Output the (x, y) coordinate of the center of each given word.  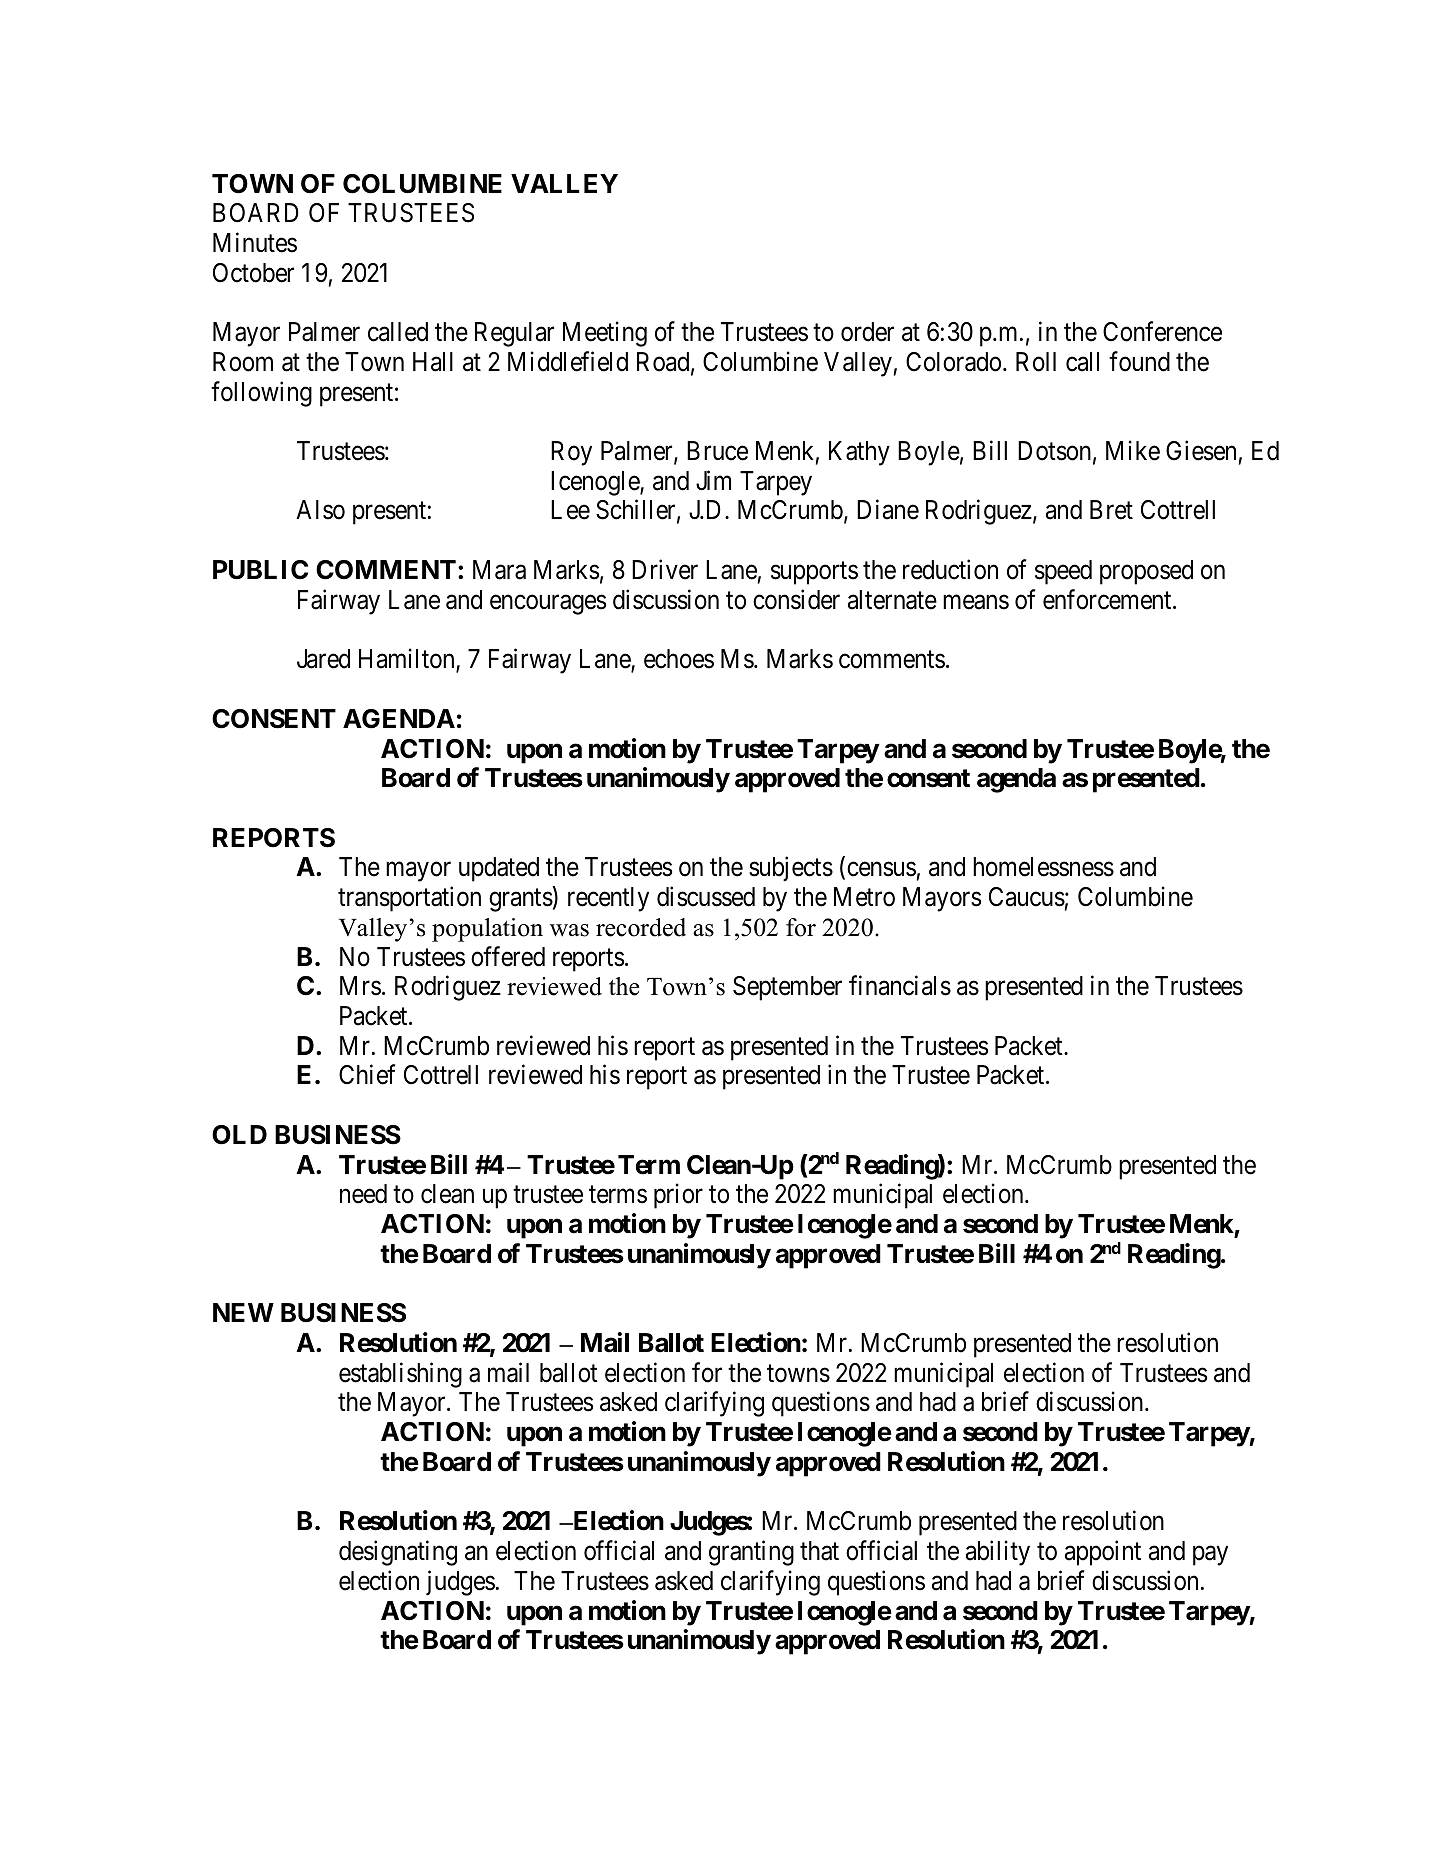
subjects (791, 869)
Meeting (605, 334)
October (253, 273)
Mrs (360, 986)
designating (398, 1553)
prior (678, 1196)
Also (320, 510)
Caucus (1027, 897)
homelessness (1043, 867)
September (787, 988)
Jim (713, 480)
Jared (323, 659)
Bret (1111, 510)
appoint (1103, 1553)
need (363, 1194)
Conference (1162, 332)
